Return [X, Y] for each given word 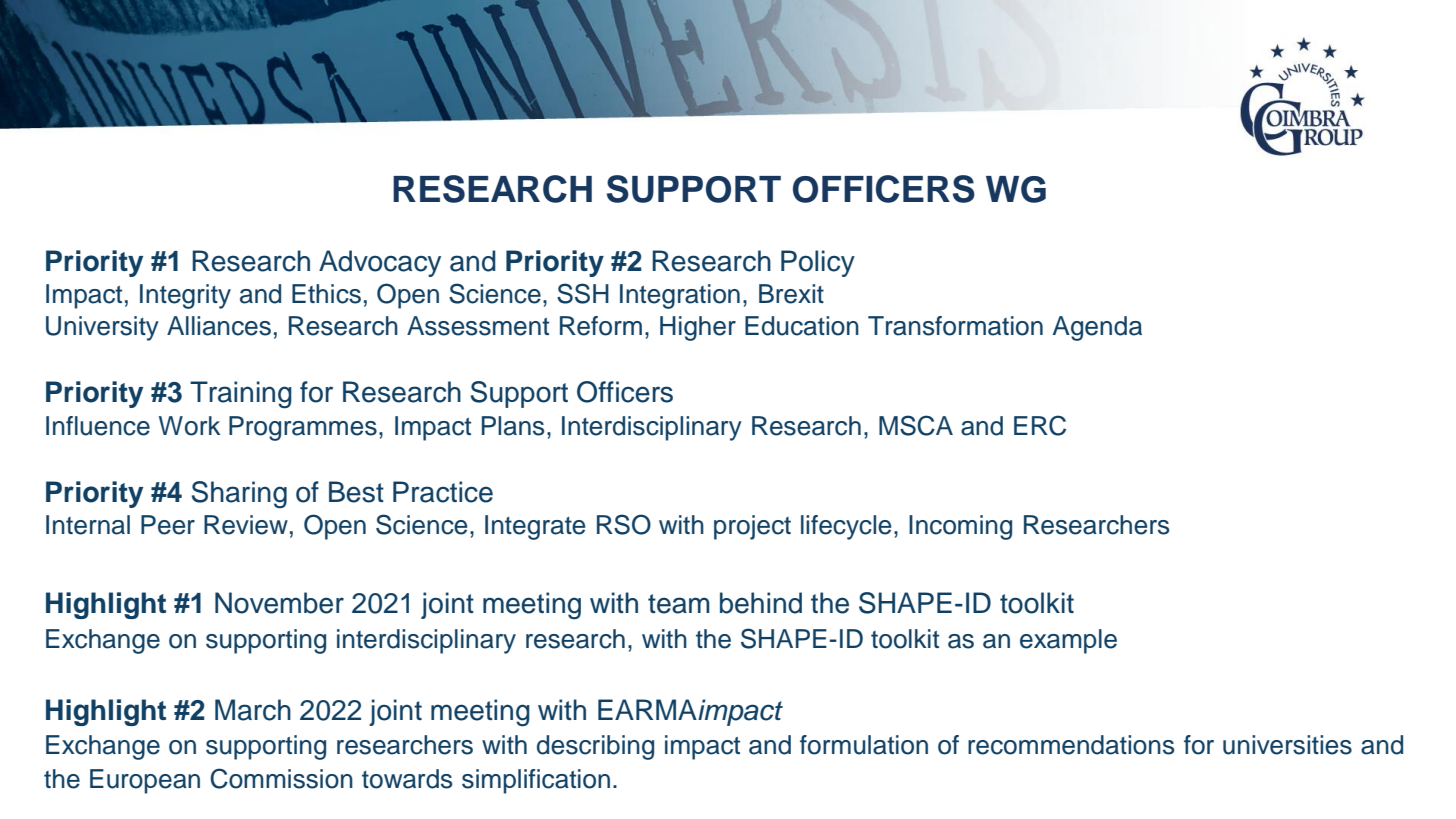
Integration [680, 296]
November [279, 603]
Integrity [185, 296]
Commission [281, 778]
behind [761, 603]
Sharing [239, 495]
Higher [698, 328]
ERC [1040, 425]
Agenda [1097, 328]
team [679, 604]
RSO [624, 524]
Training [241, 395]
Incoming [960, 527]
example [1068, 641]
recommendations [1071, 745]
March [253, 710]
